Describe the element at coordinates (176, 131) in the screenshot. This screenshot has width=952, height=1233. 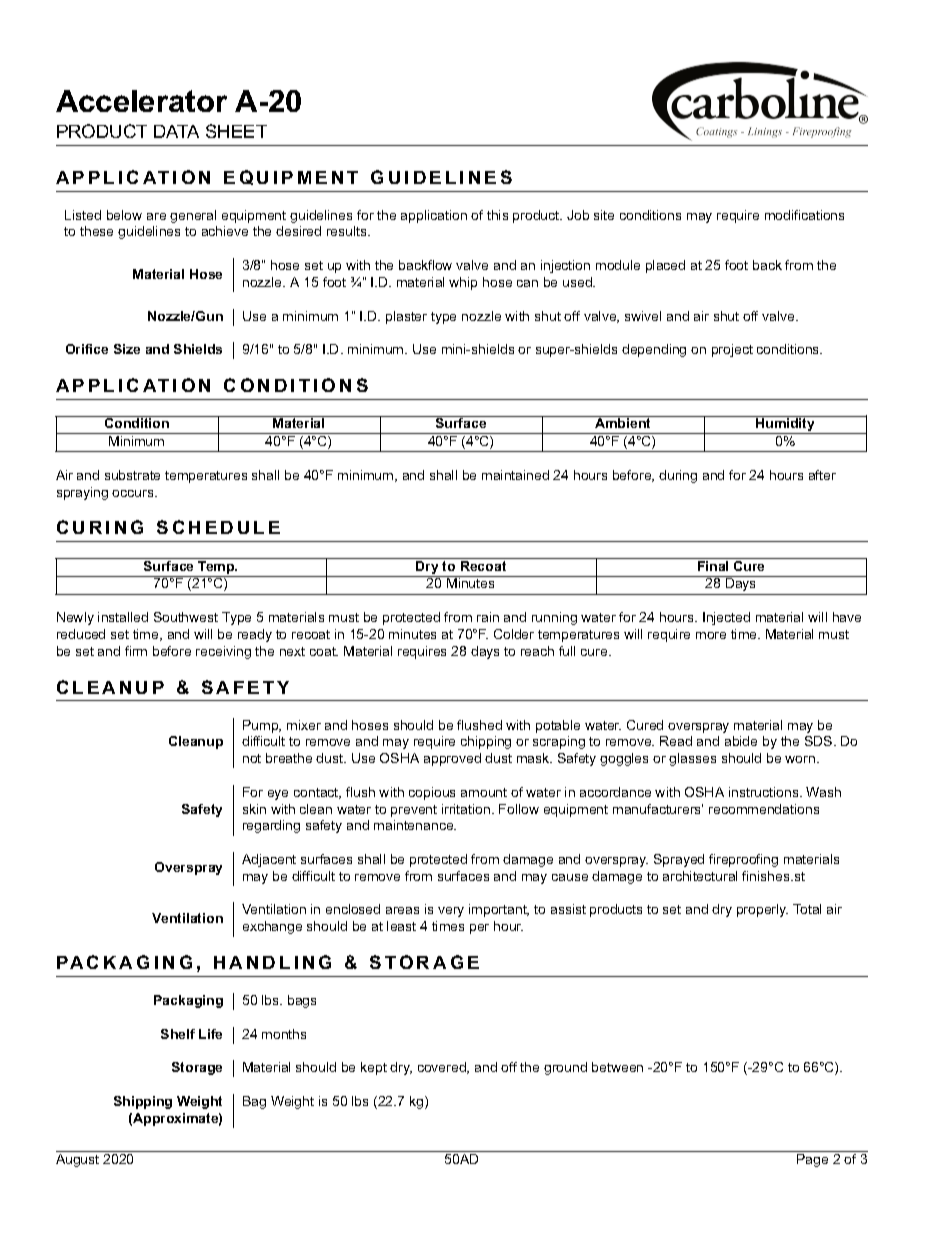
I see `DATA` at that location.
